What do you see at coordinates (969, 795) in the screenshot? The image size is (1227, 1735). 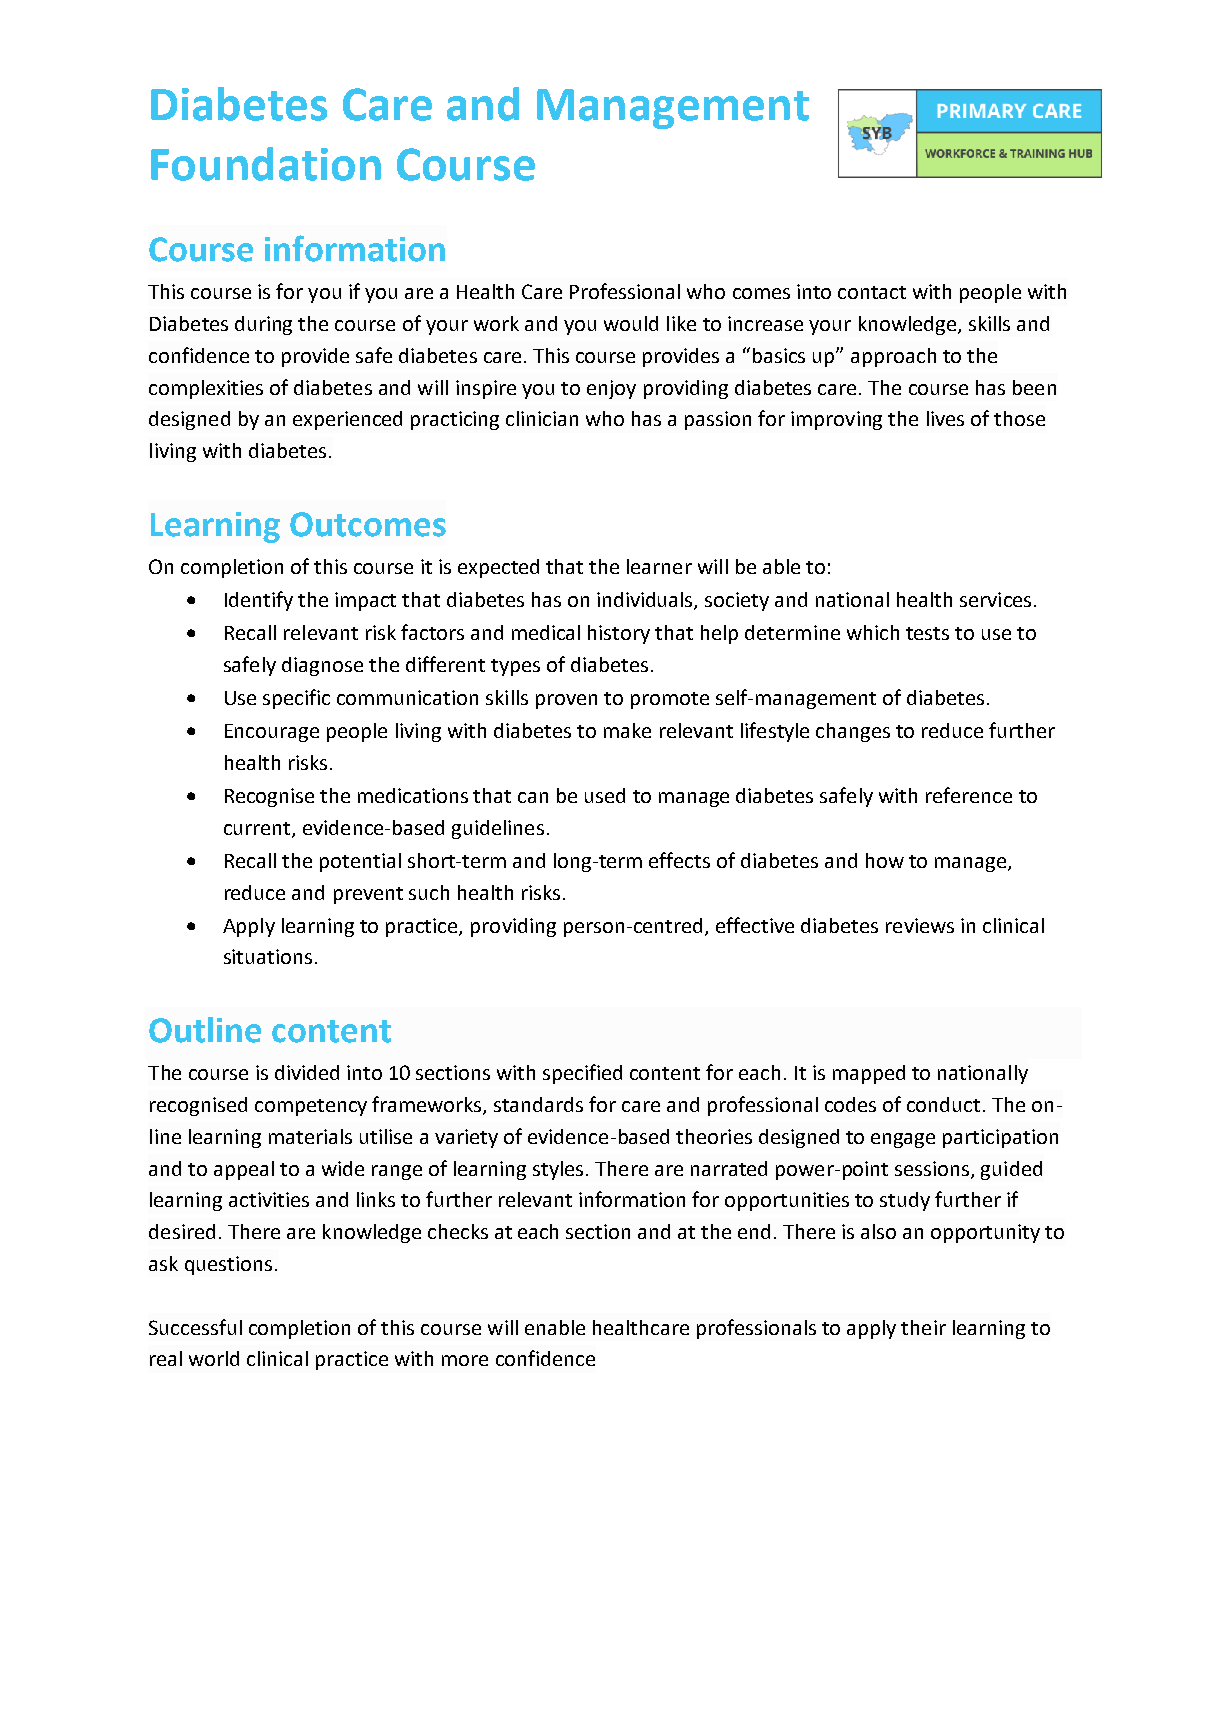 I see `reference` at bounding box center [969, 795].
